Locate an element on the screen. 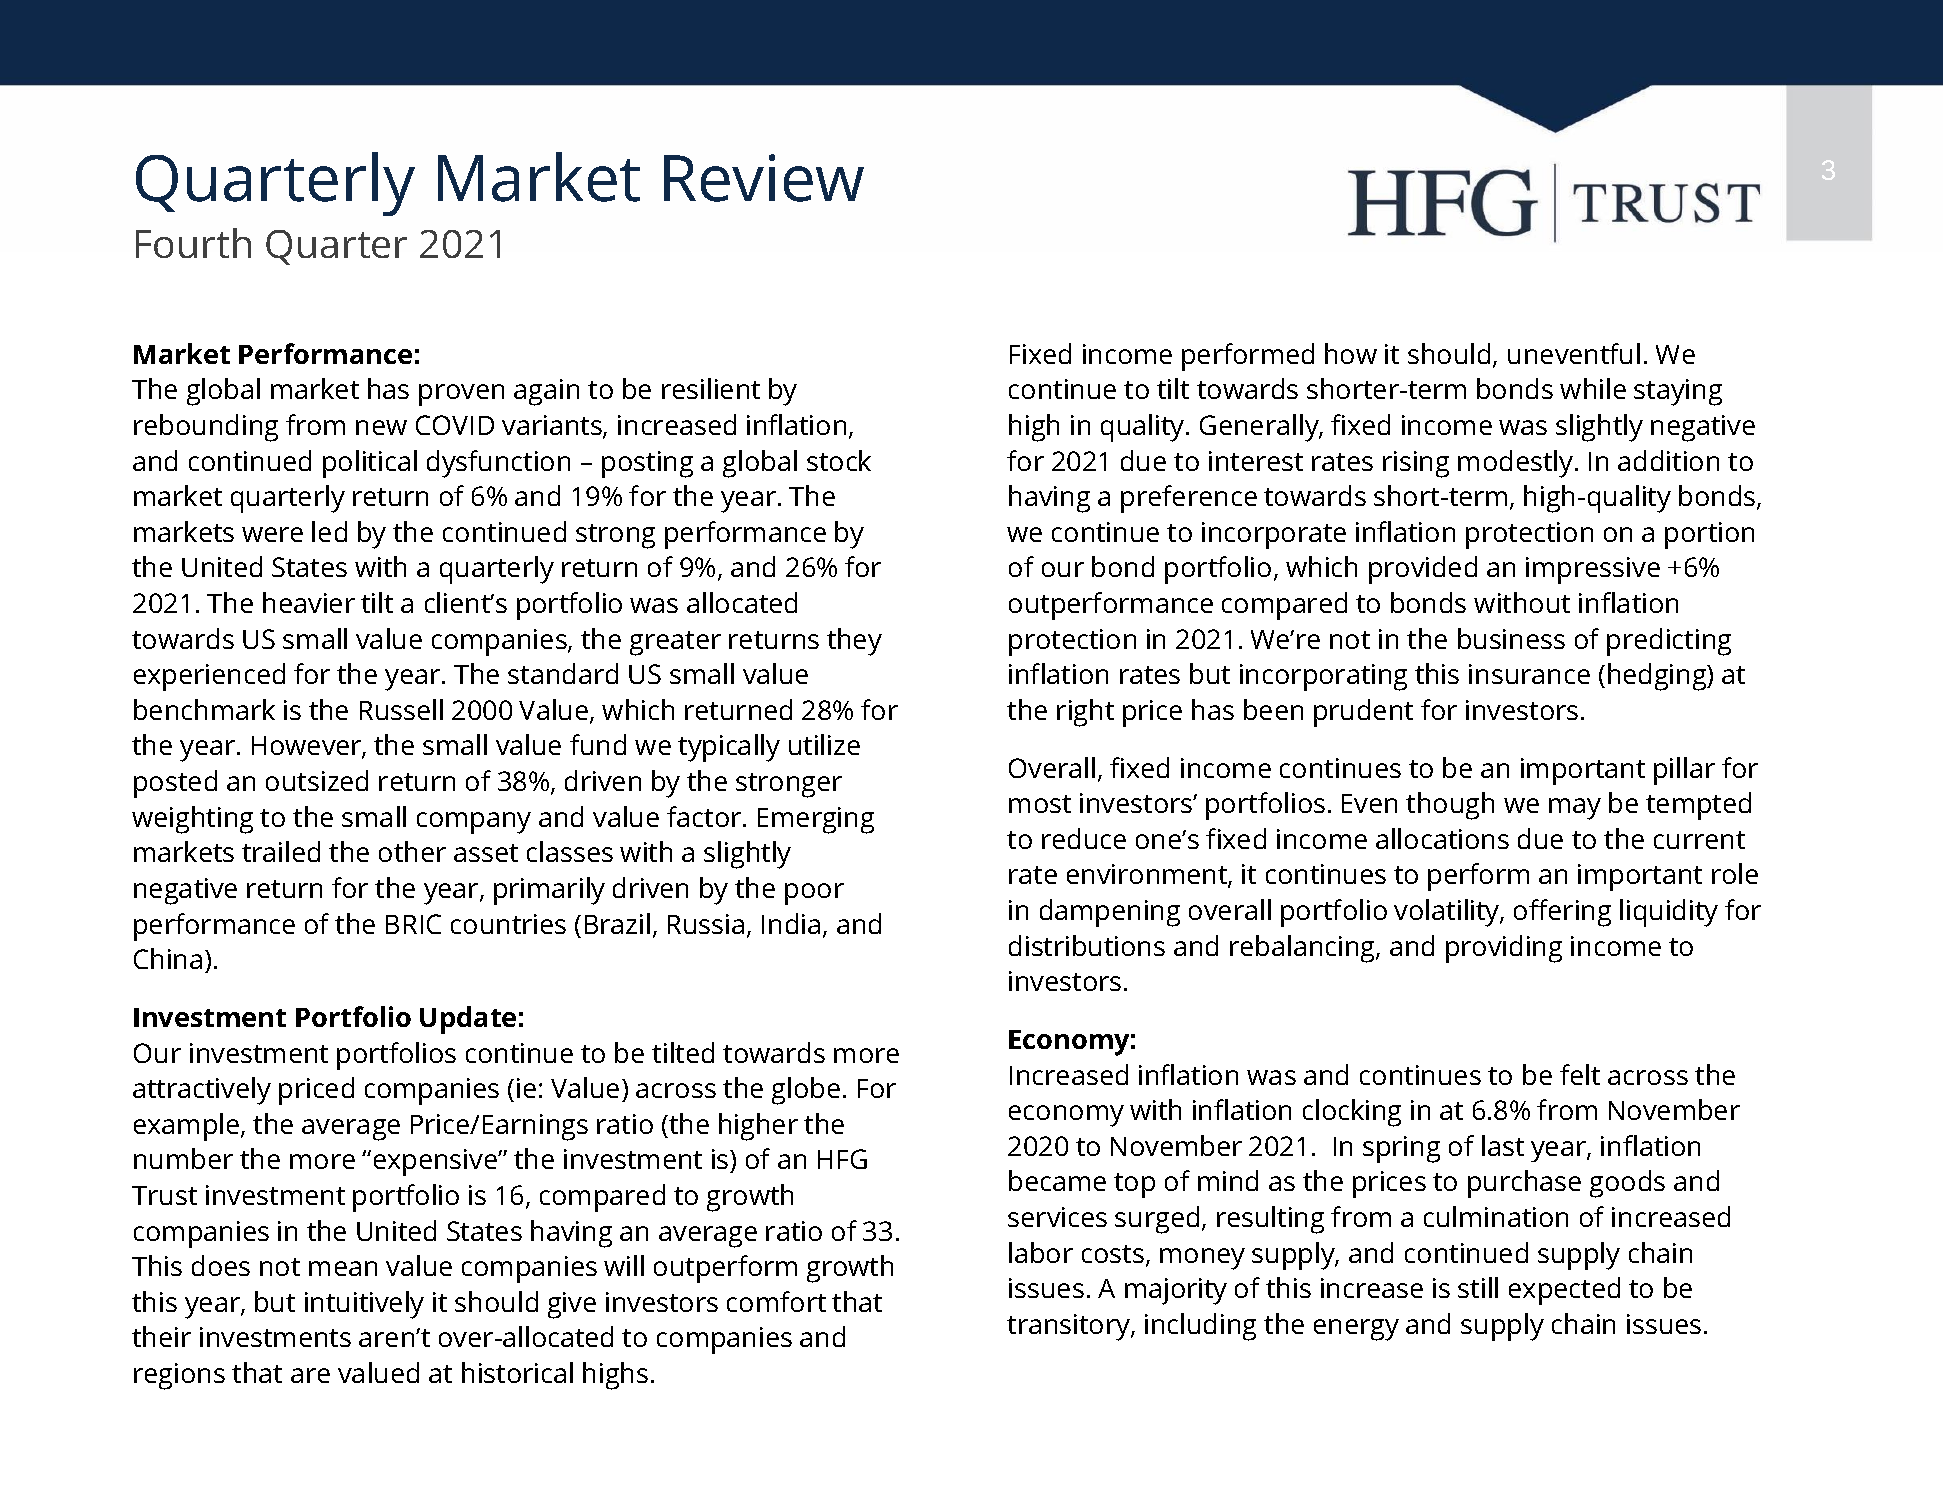 The height and width of the screenshot is (1501, 1943). Update is located at coordinates (468, 1020).
